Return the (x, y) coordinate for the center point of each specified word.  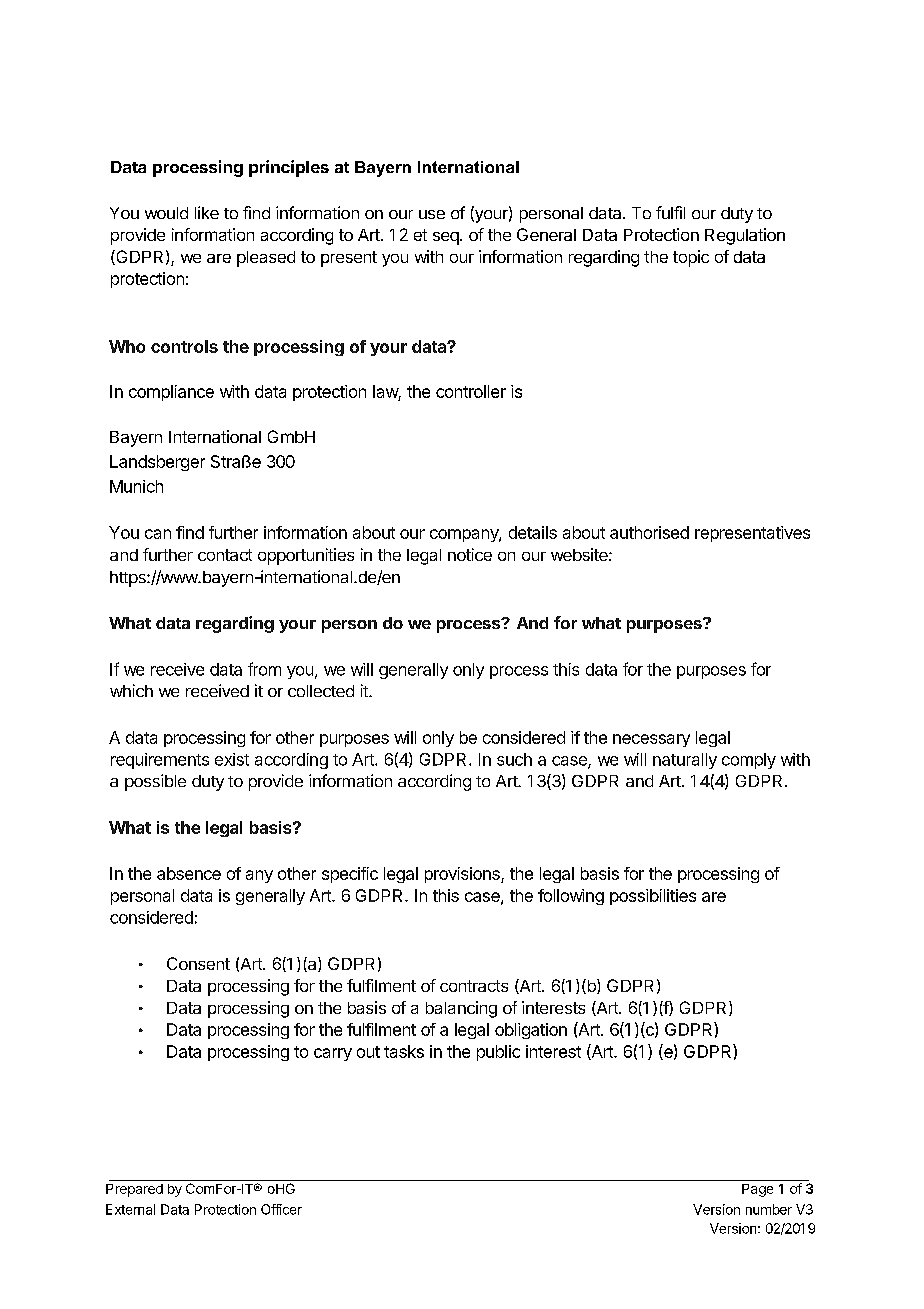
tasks (404, 1051)
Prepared (134, 1190)
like (207, 212)
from (264, 669)
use (432, 214)
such (514, 759)
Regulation (745, 236)
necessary (651, 740)
